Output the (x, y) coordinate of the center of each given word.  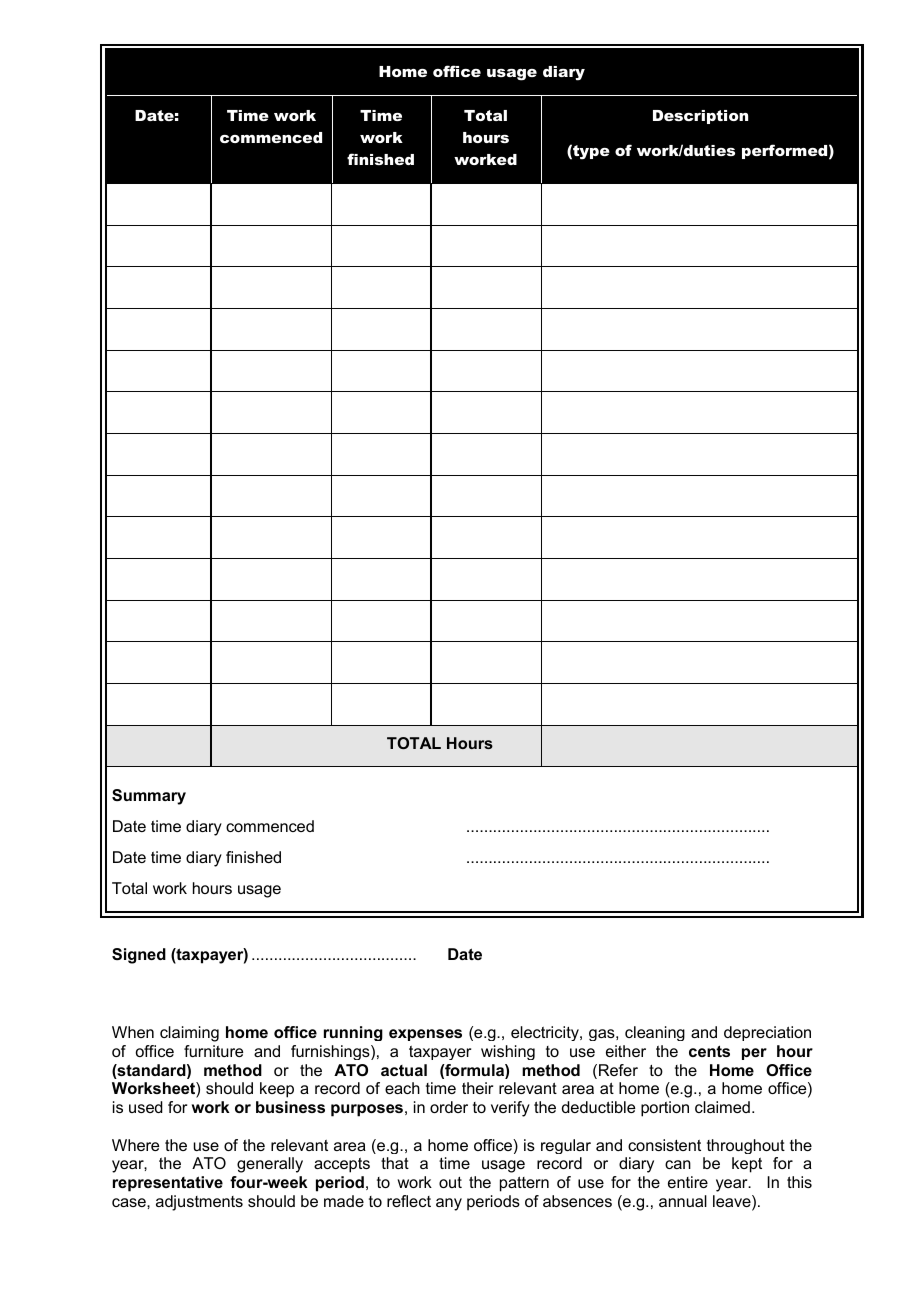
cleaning (655, 1033)
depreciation (767, 1033)
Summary (149, 797)
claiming (189, 1034)
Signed (139, 956)
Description (700, 117)
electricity (546, 1033)
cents (709, 1051)
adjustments (199, 1203)
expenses (425, 1035)
